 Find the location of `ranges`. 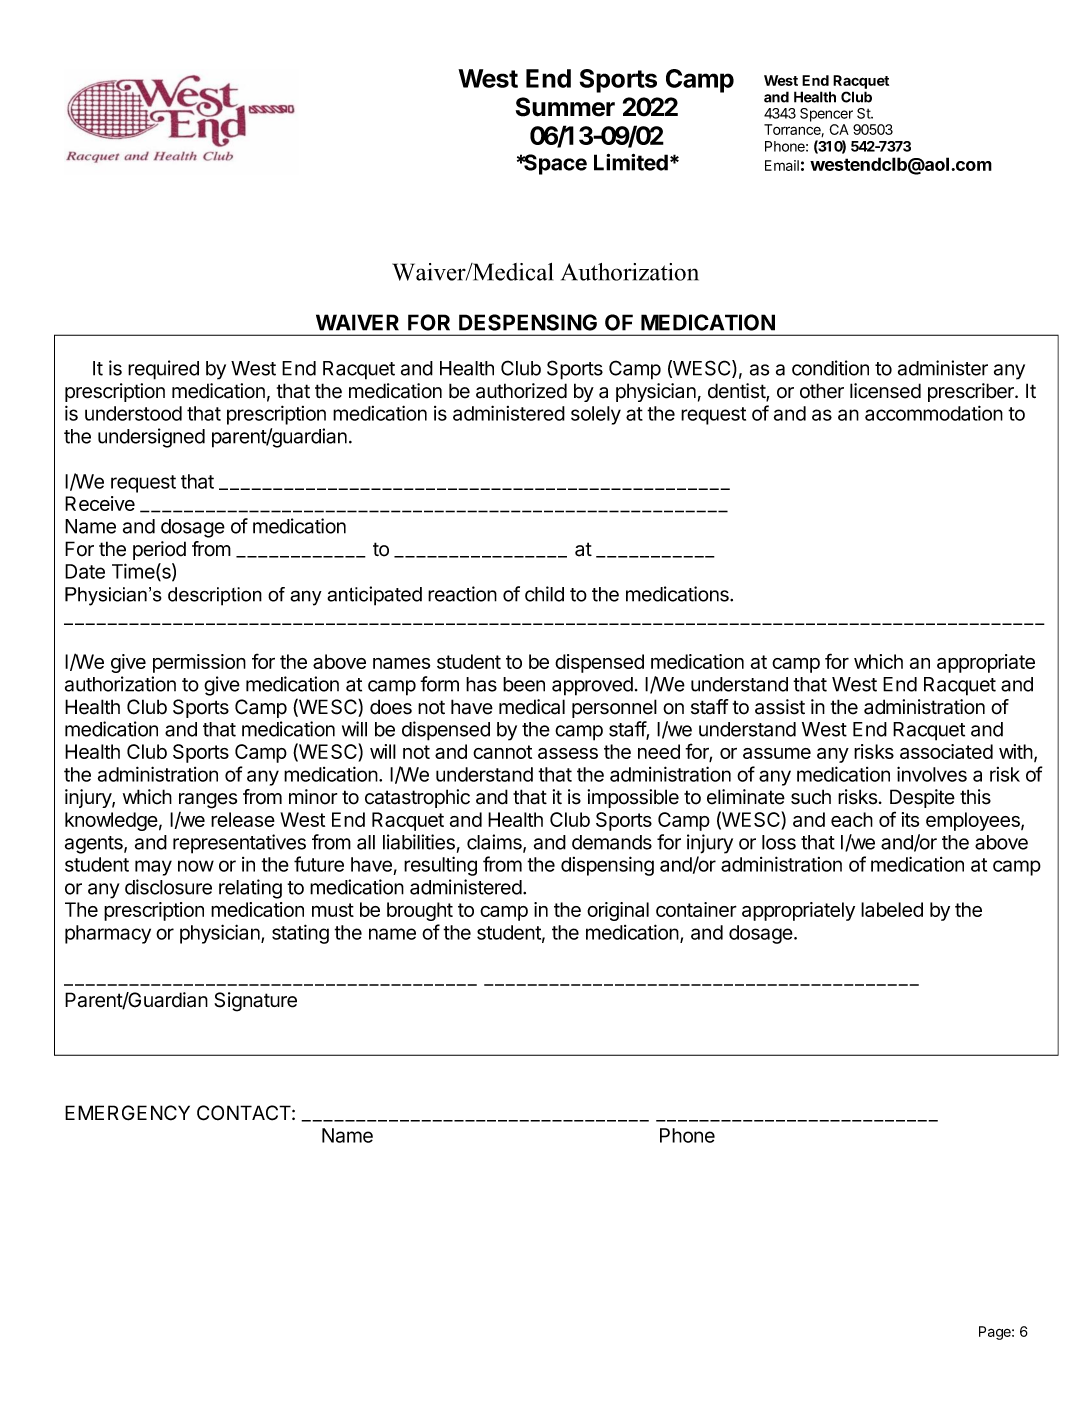

ranges is located at coordinates (208, 801).
